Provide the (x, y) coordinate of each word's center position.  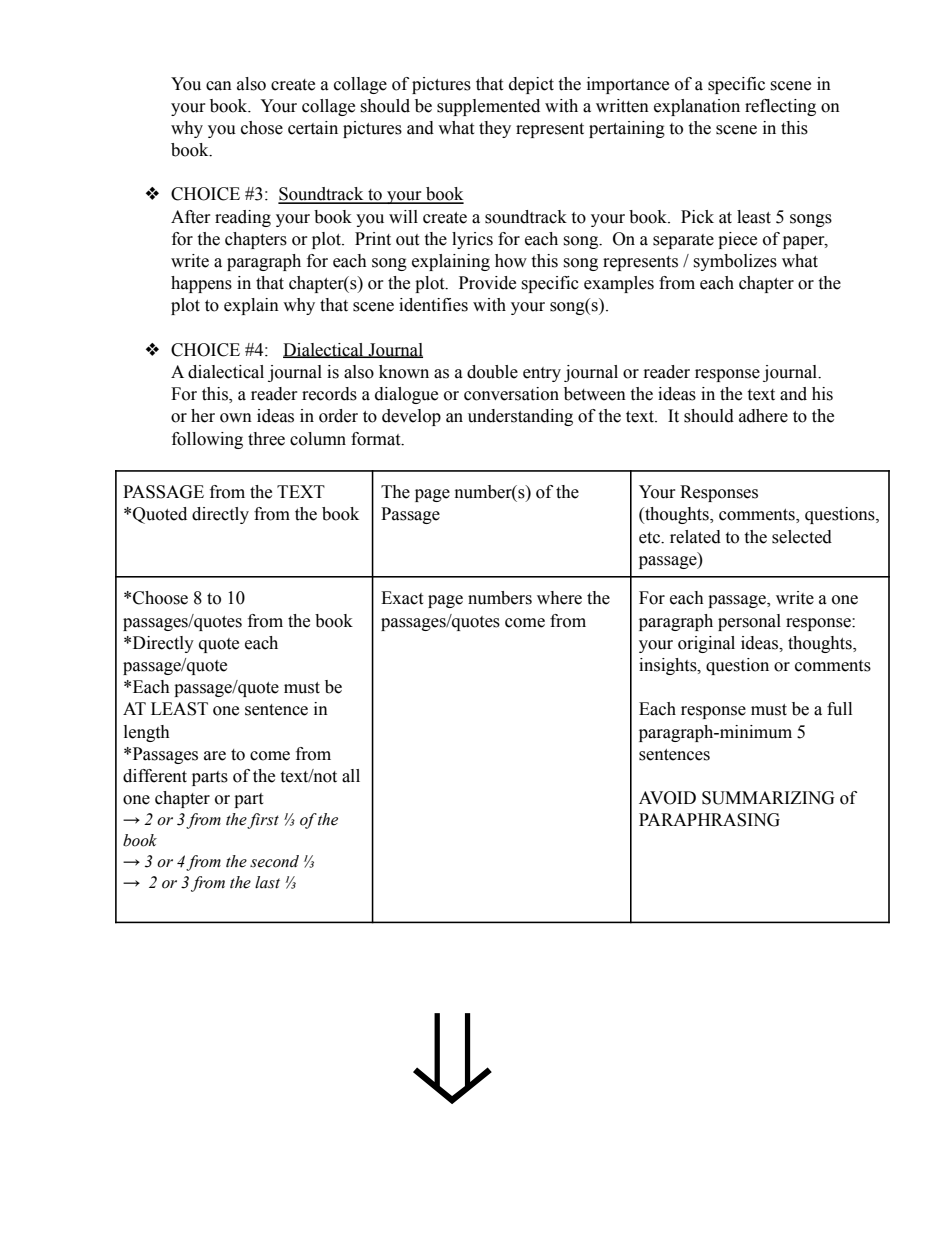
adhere (763, 416)
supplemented (488, 107)
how (511, 261)
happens (201, 284)
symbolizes (735, 262)
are (215, 756)
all (351, 776)
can (219, 86)
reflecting (780, 107)
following (207, 440)
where (559, 598)
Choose (160, 598)
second (274, 861)
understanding (520, 417)
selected (802, 537)
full (839, 709)
